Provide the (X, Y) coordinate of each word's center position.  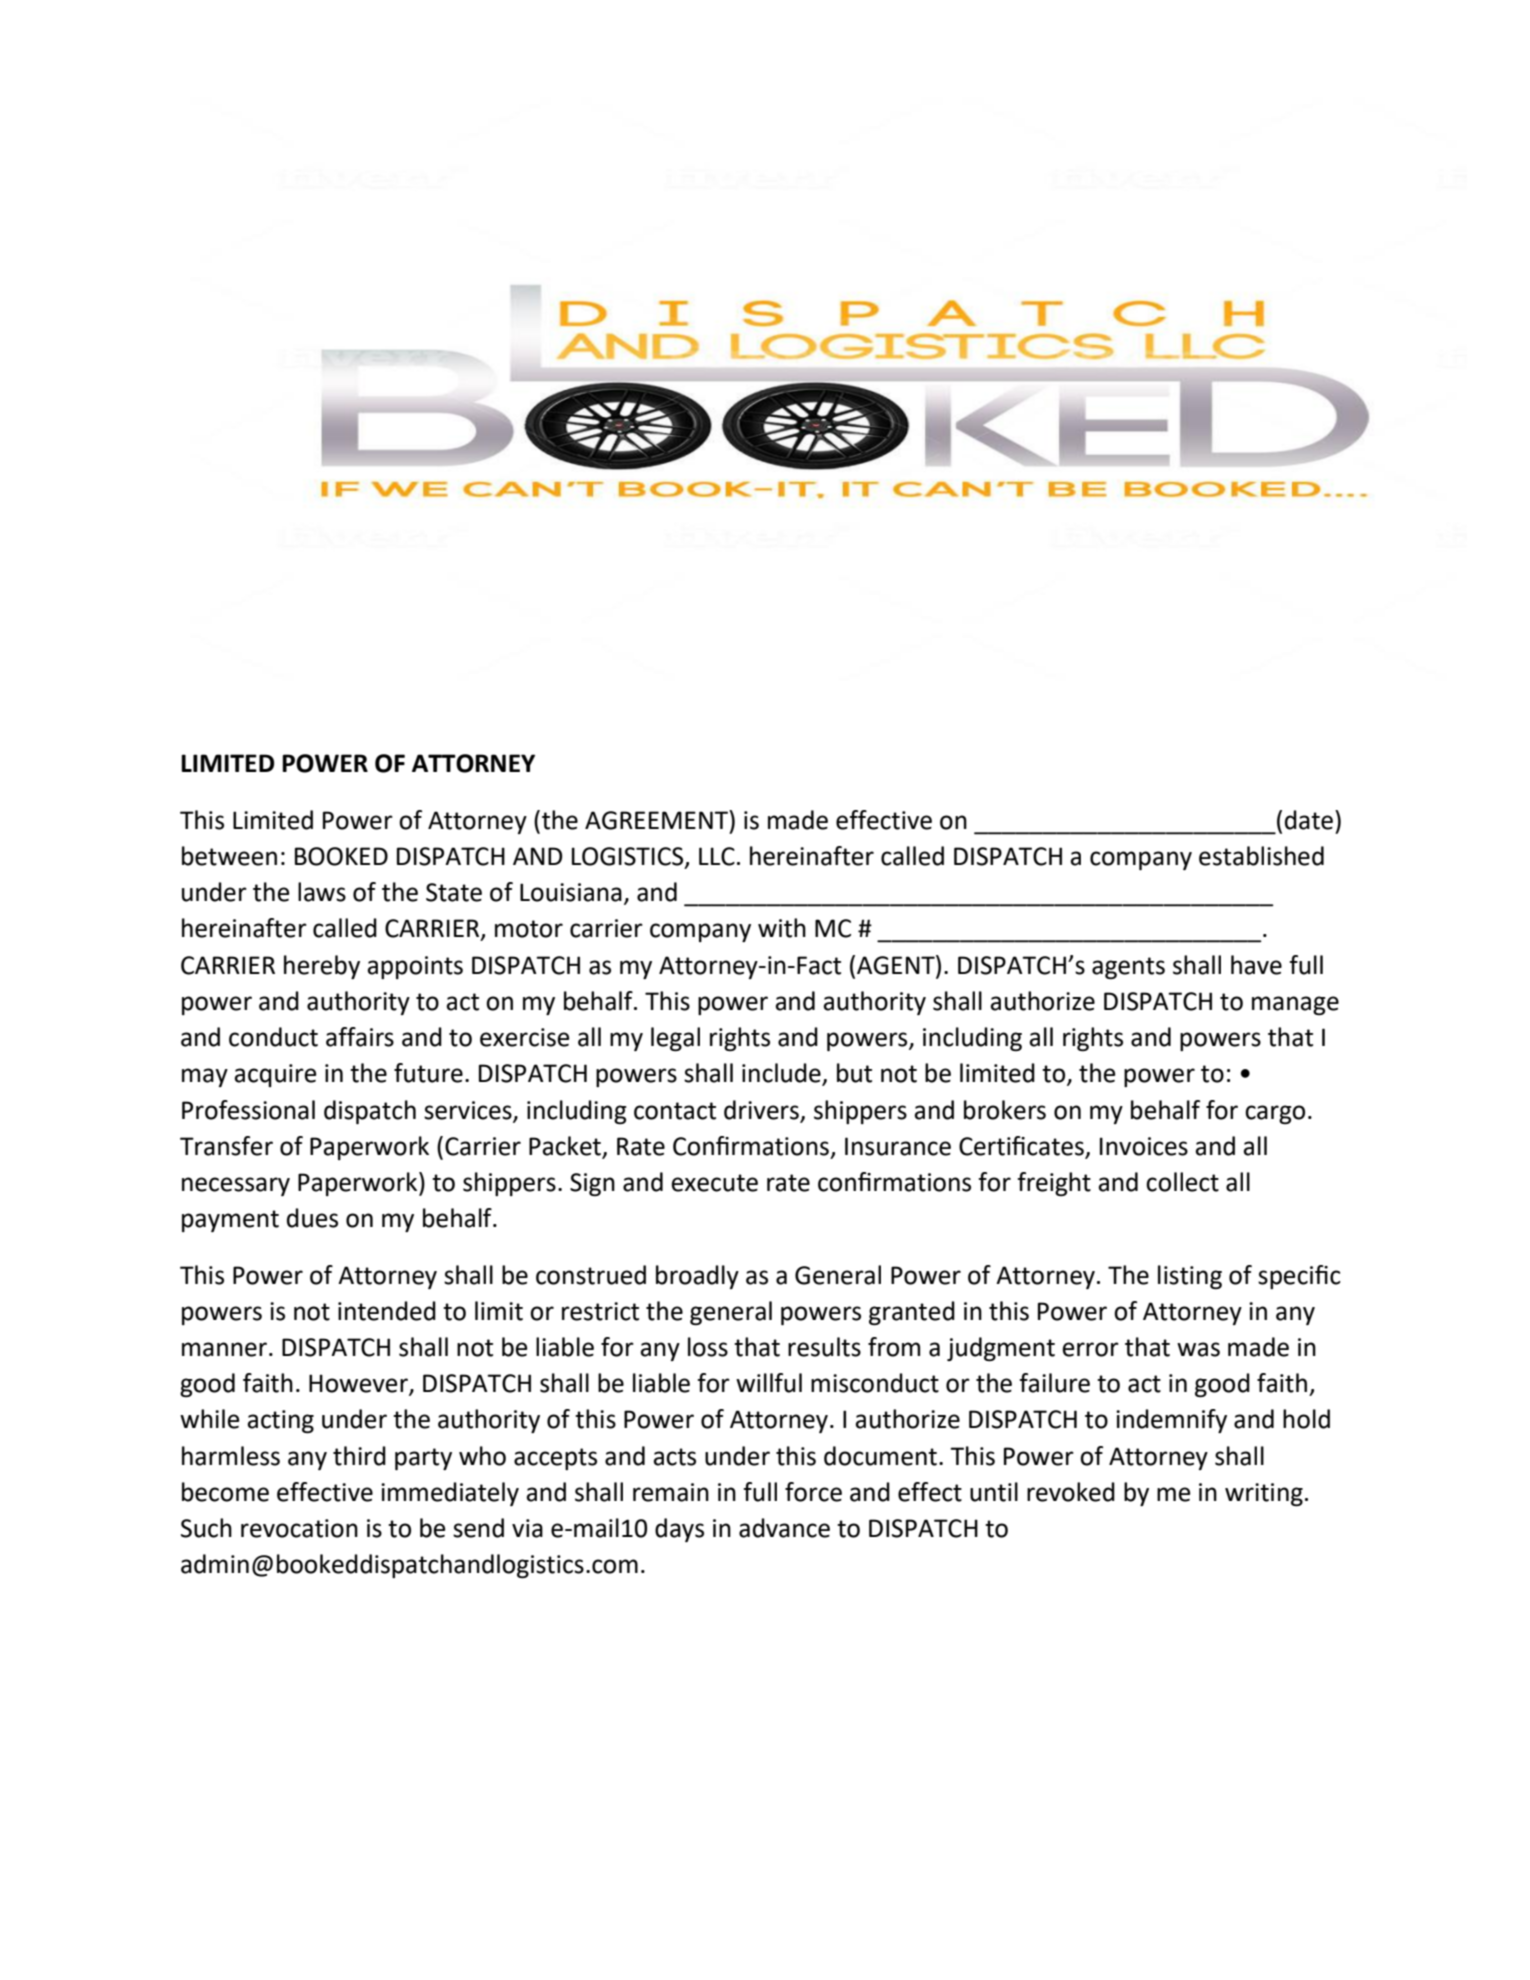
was (1198, 1349)
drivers (761, 1110)
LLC (717, 856)
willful (769, 1383)
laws (322, 892)
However (359, 1384)
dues (312, 1218)
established (1261, 856)
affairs (360, 1037)
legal (675, 1039)
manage (1295, 1005)
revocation (299, 1528)
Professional (248, 1110)
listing (1190, 1277)
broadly (697, 1277)
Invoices (1144, 1146)
